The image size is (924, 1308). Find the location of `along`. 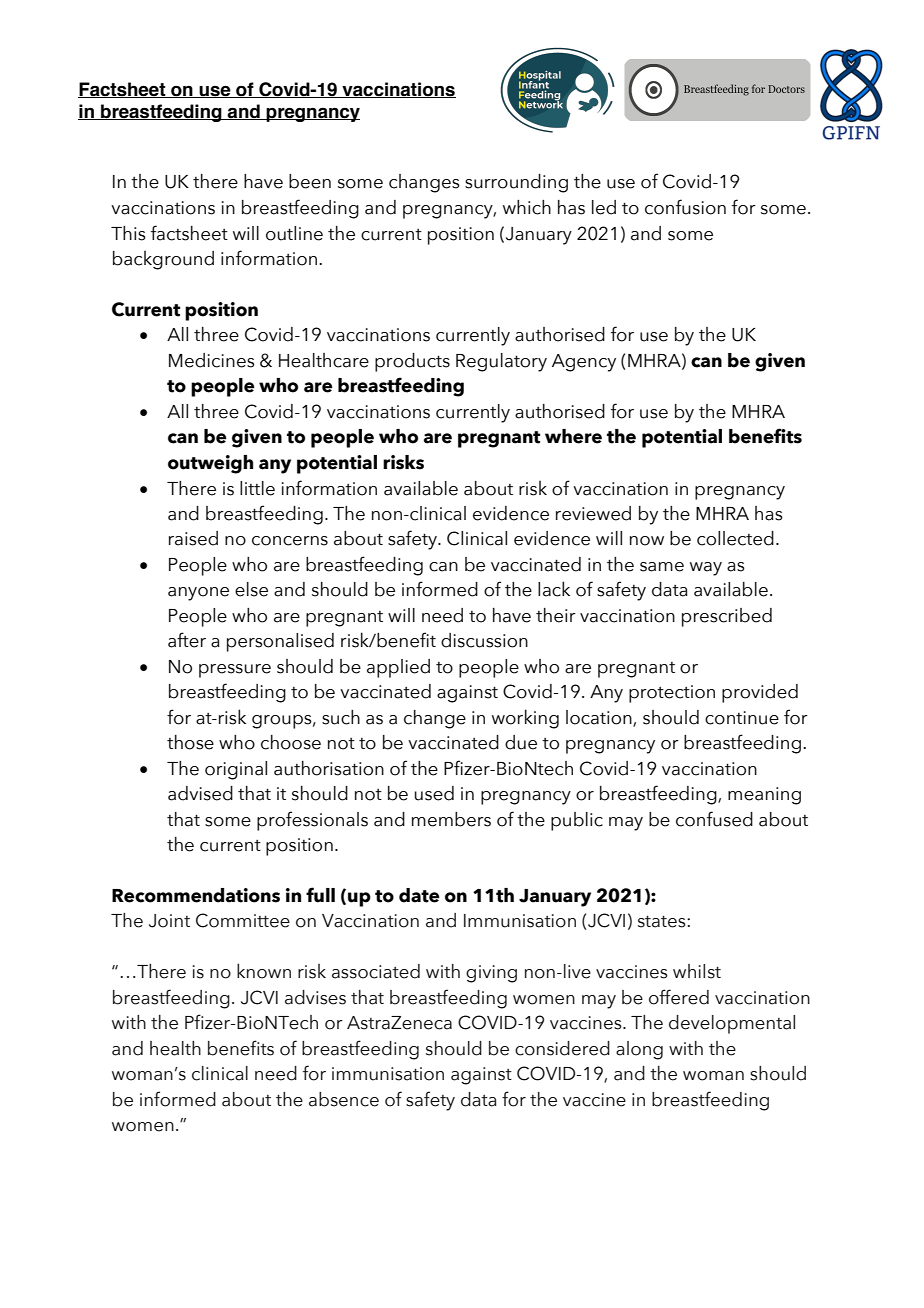

along is located at coordinates (639, 1050).
